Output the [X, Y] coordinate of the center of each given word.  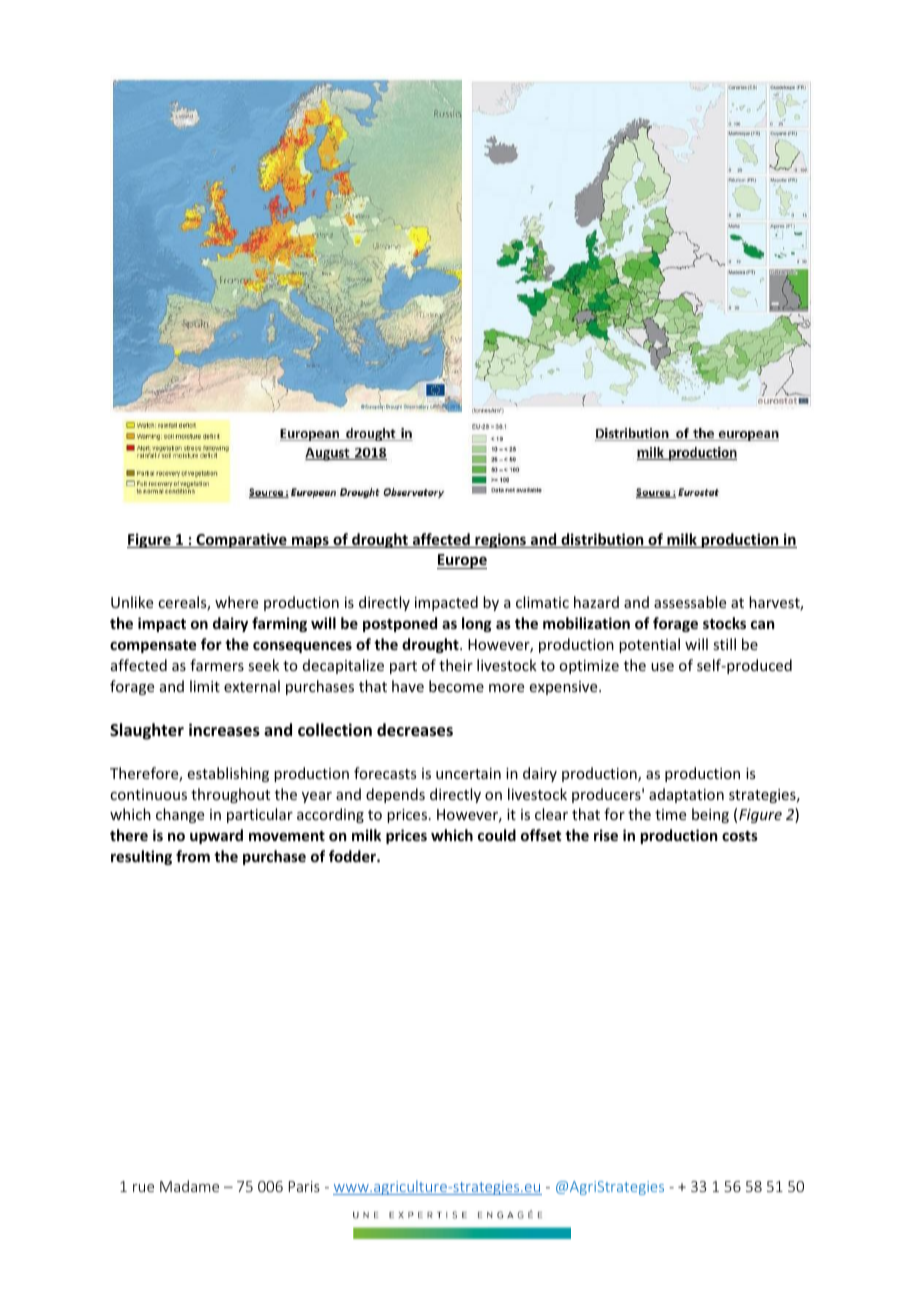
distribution [602, 540]
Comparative [241, 540]
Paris [304, 1186]
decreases [415, 730]
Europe [462, 561]
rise [606, 835]
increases [224, 730]
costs [740, 836]
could [497, 835]
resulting [141, 857]
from [193, 856]
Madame [189, 1186]
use [662, 667]
